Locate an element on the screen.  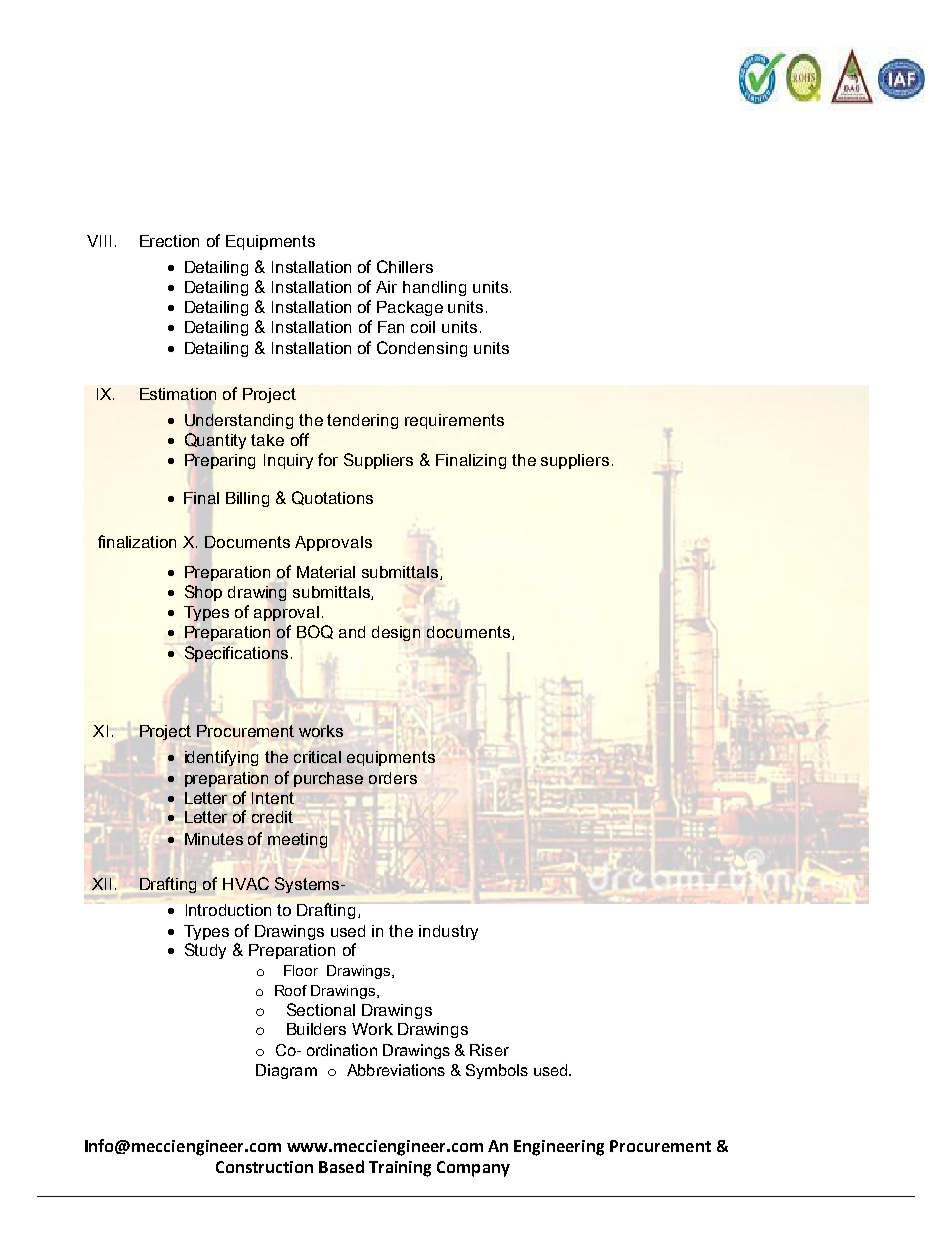
Construction is located at coordinates (264, 1167).
